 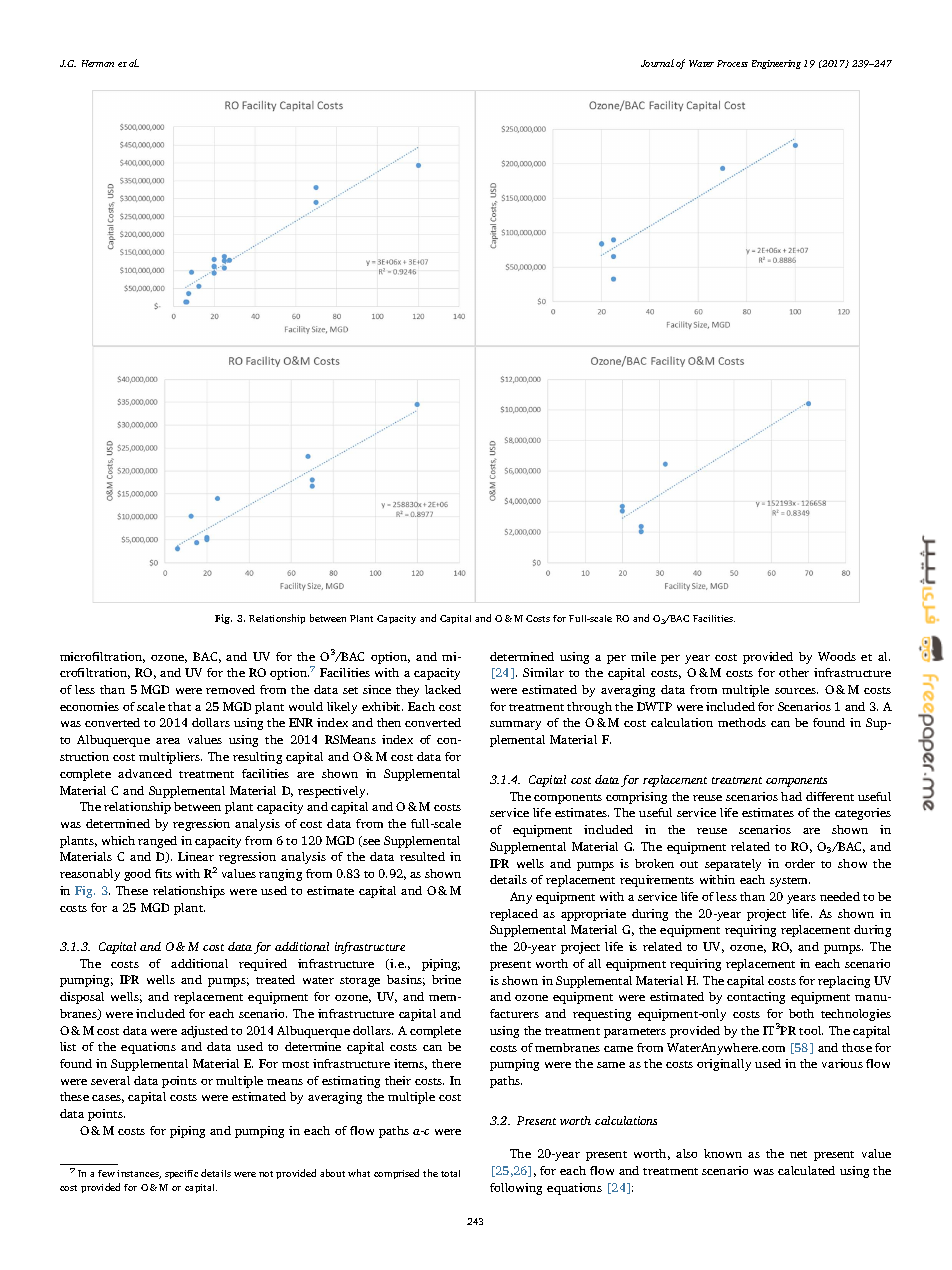 What do you see at coordinates (145, 773) in the screenshot?
I see `advanced` at bounding box center [145, 773].
